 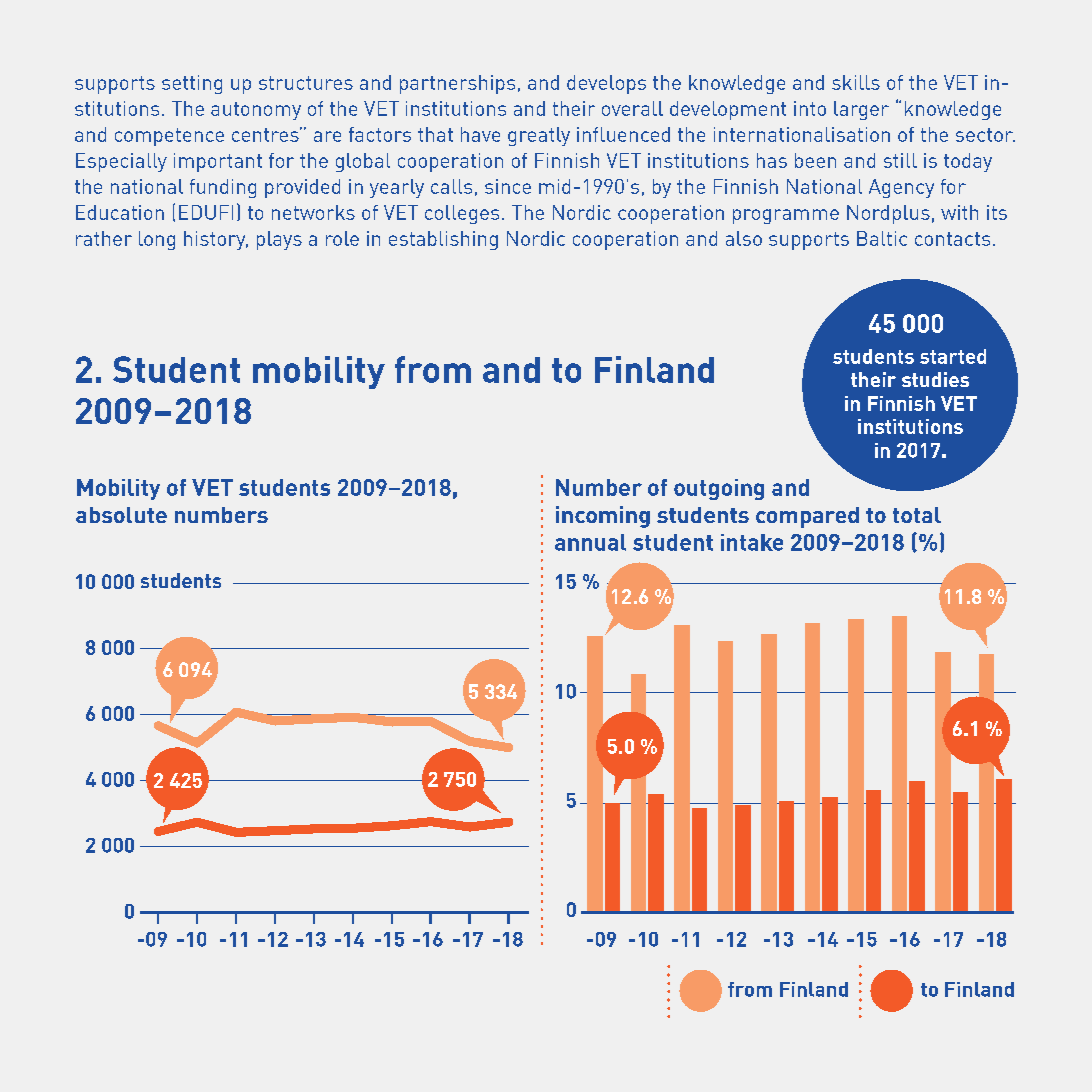 What do you see at coordinates (917, 515) in the image?
I see `total` at bounding box center [917, 515].
